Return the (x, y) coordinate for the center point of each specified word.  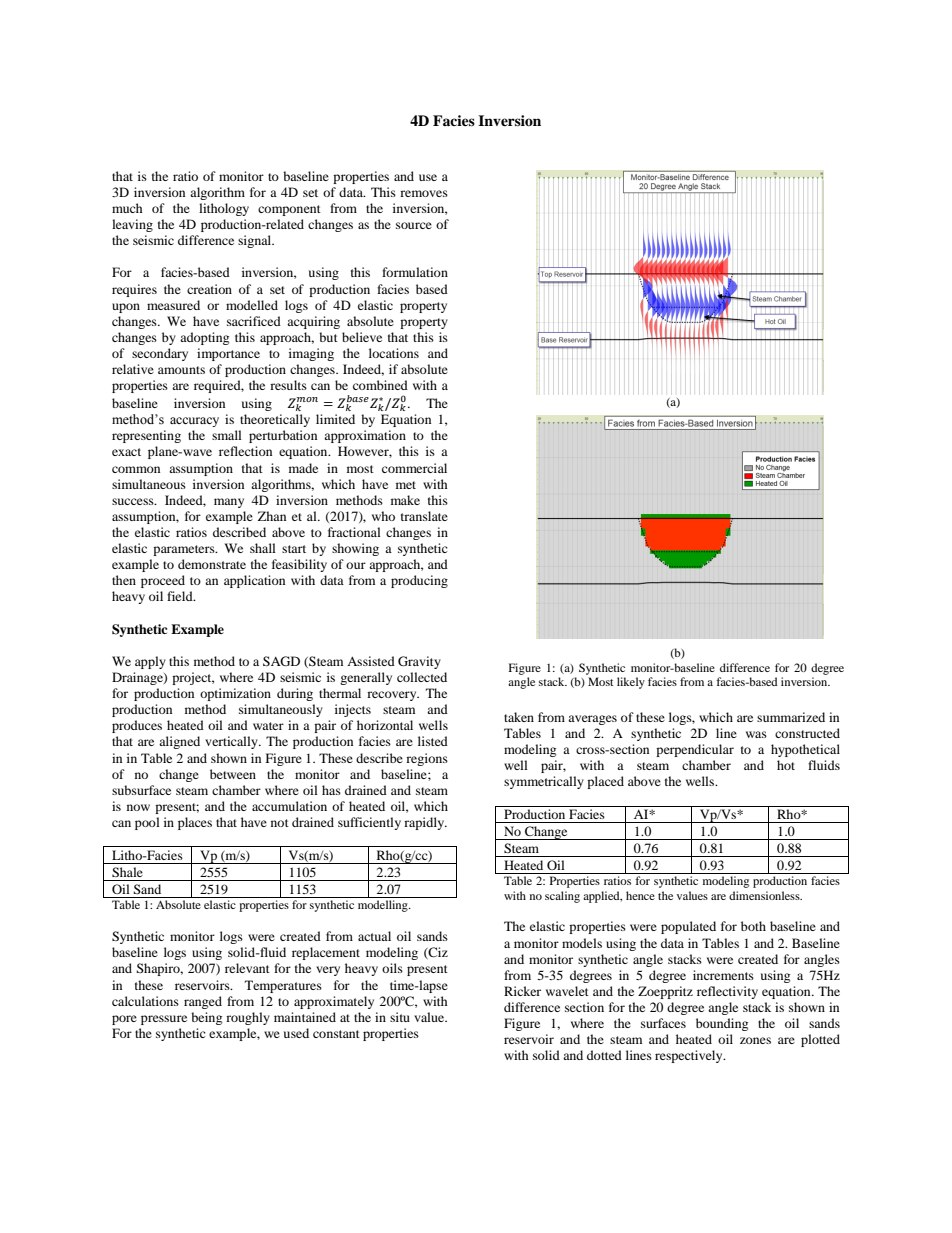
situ (400, 1017)
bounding (722, 1024)
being (206, 1018)
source (414, 225)
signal (256, 241)
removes (424, 193)
